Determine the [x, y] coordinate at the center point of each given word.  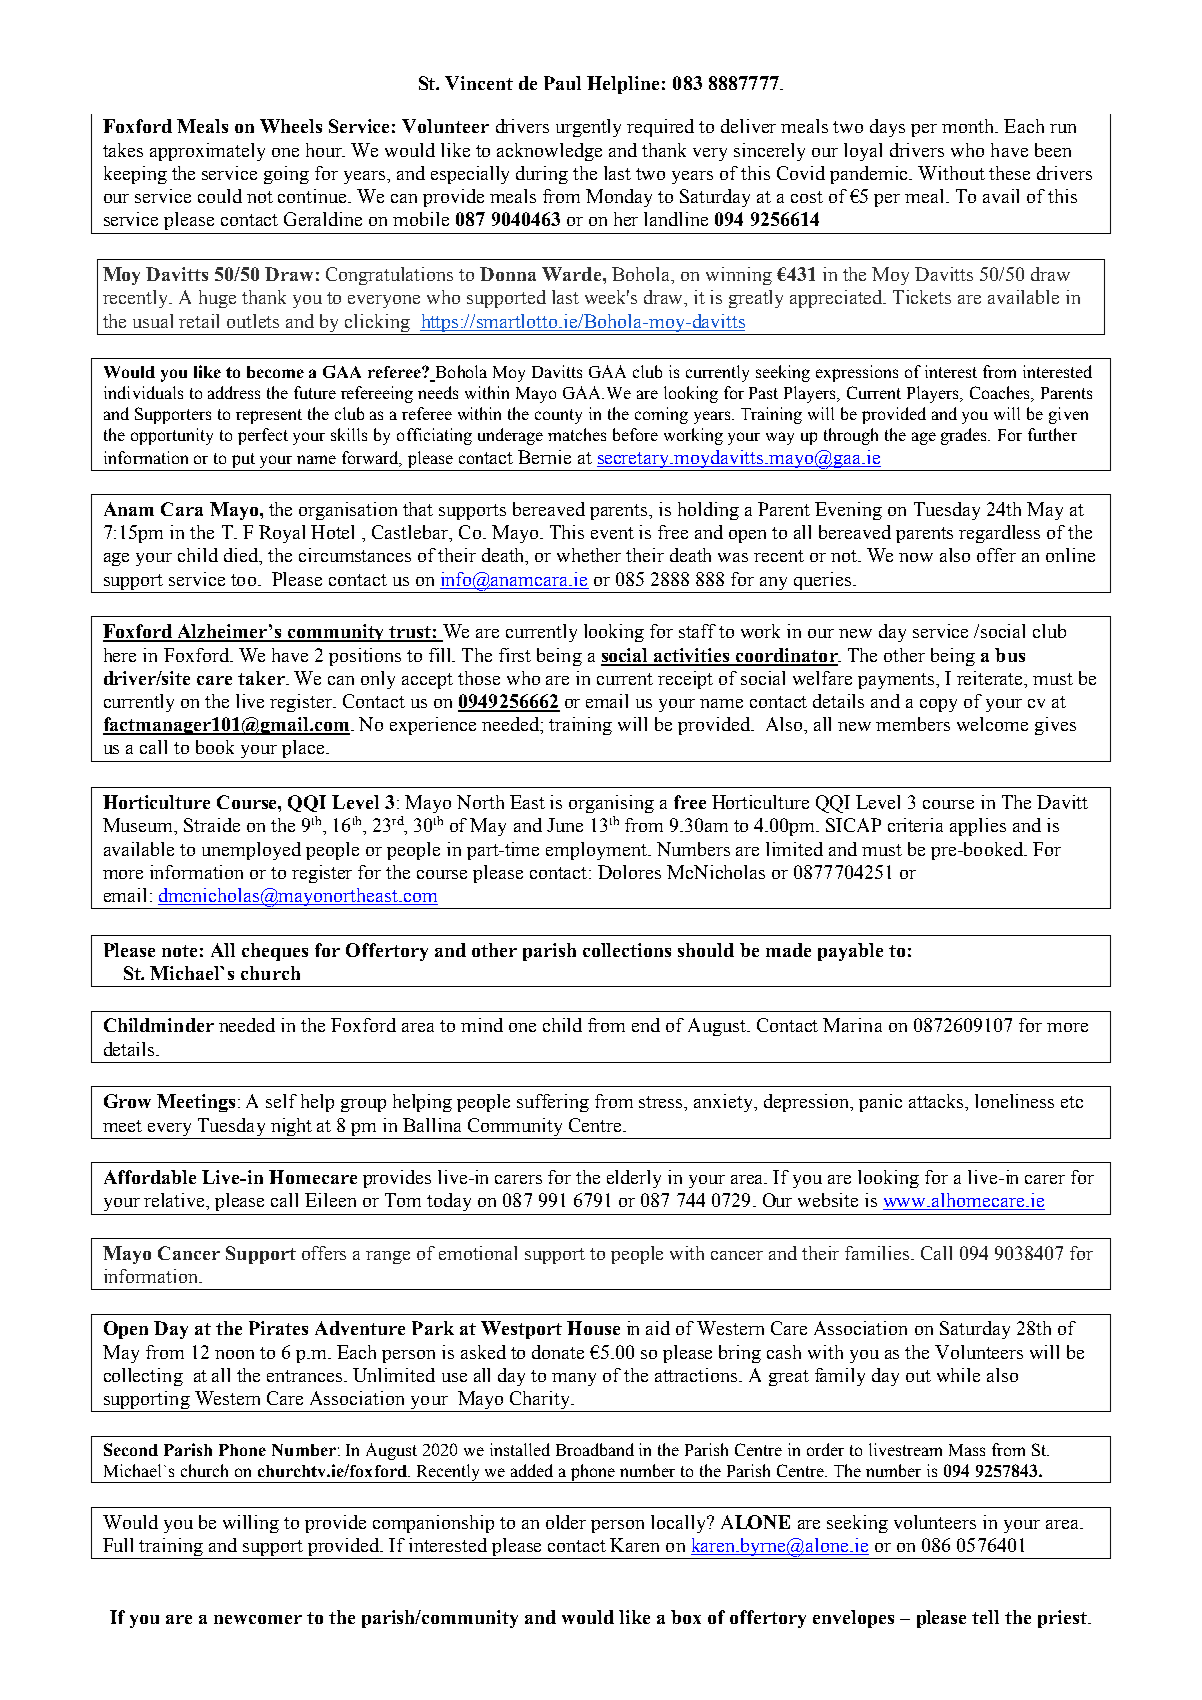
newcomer [258, 1619]
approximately [207, 152]
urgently [588, 128]
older [566, 1522]
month [969, 126]
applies [978, 827]
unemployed [251, 851]
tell [985, 1617]
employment [598, 851]
